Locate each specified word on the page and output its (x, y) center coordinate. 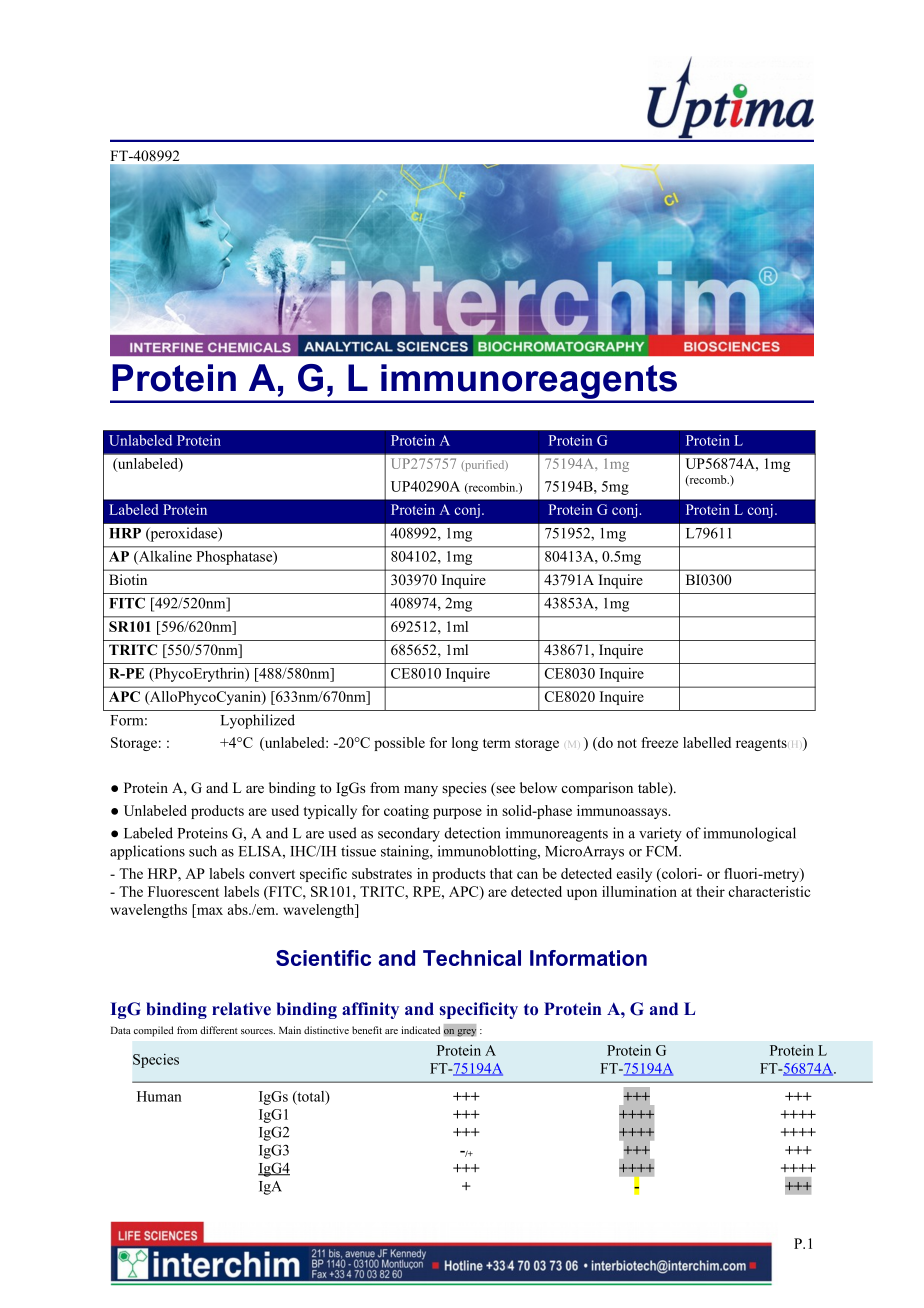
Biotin (128, 579)
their (710, 891)
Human (159, 1096)
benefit (367, 1030)
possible (399, 744)
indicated (420, 1030)
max (210, 911)
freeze (659, 742)
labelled (707, 742)
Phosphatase (236, 558)
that (501, 873)
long (465, 744)
